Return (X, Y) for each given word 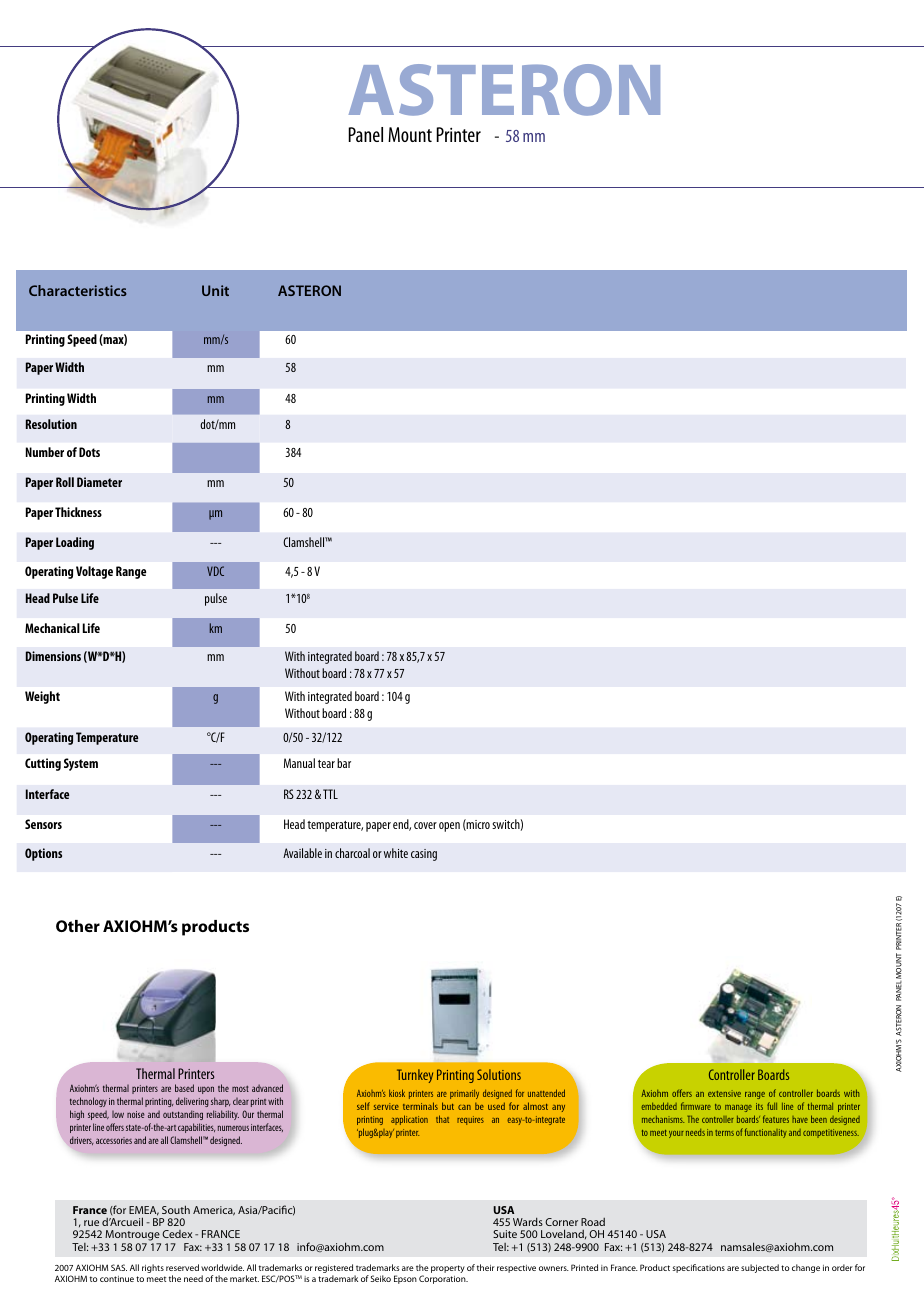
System (81, 764)
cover (425, 825)
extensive (724, 1093)
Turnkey (415, 1076)
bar (344, 763)
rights (153, 1268)
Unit (215, 290)
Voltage (94, 572)
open (449, 827)
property (448, 1269)
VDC (215, 571)
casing (424, 855)
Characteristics (78, 290)
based (184, 1088)
